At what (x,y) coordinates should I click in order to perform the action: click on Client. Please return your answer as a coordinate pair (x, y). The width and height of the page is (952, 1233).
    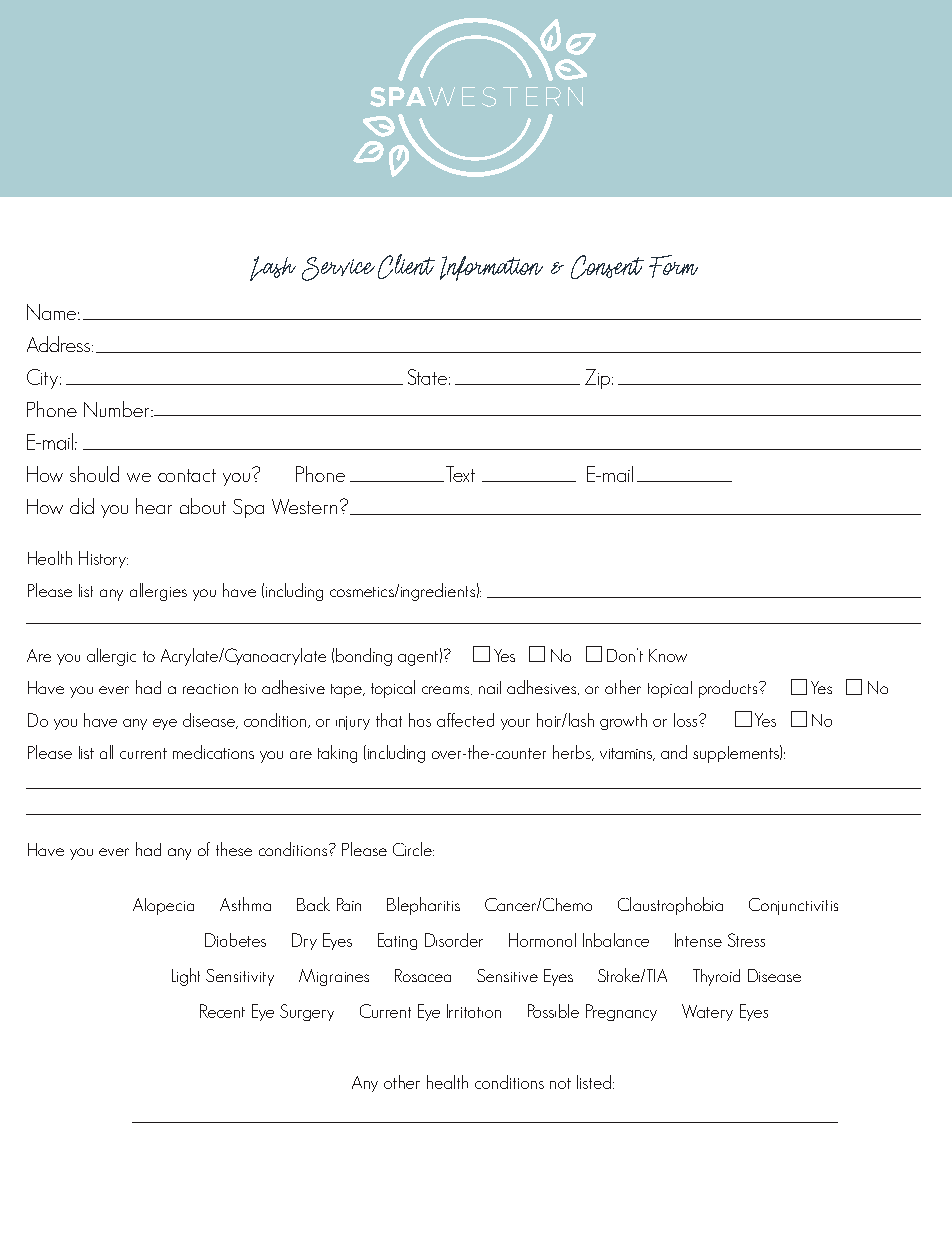
    Looking at the image, I should click on (406, 266).
